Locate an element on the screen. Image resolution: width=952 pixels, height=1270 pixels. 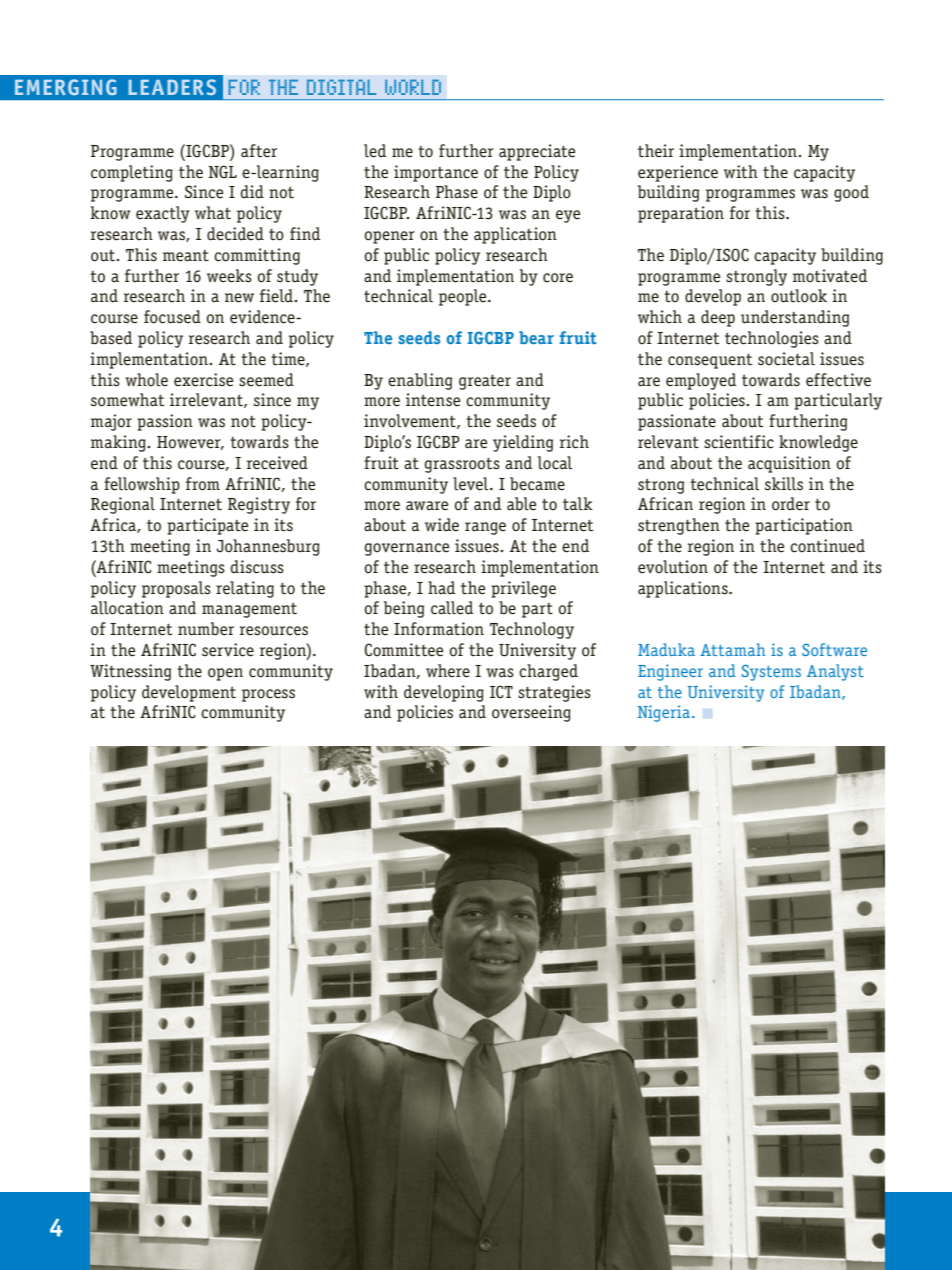
motivated is located at coordinates (830, 276).
